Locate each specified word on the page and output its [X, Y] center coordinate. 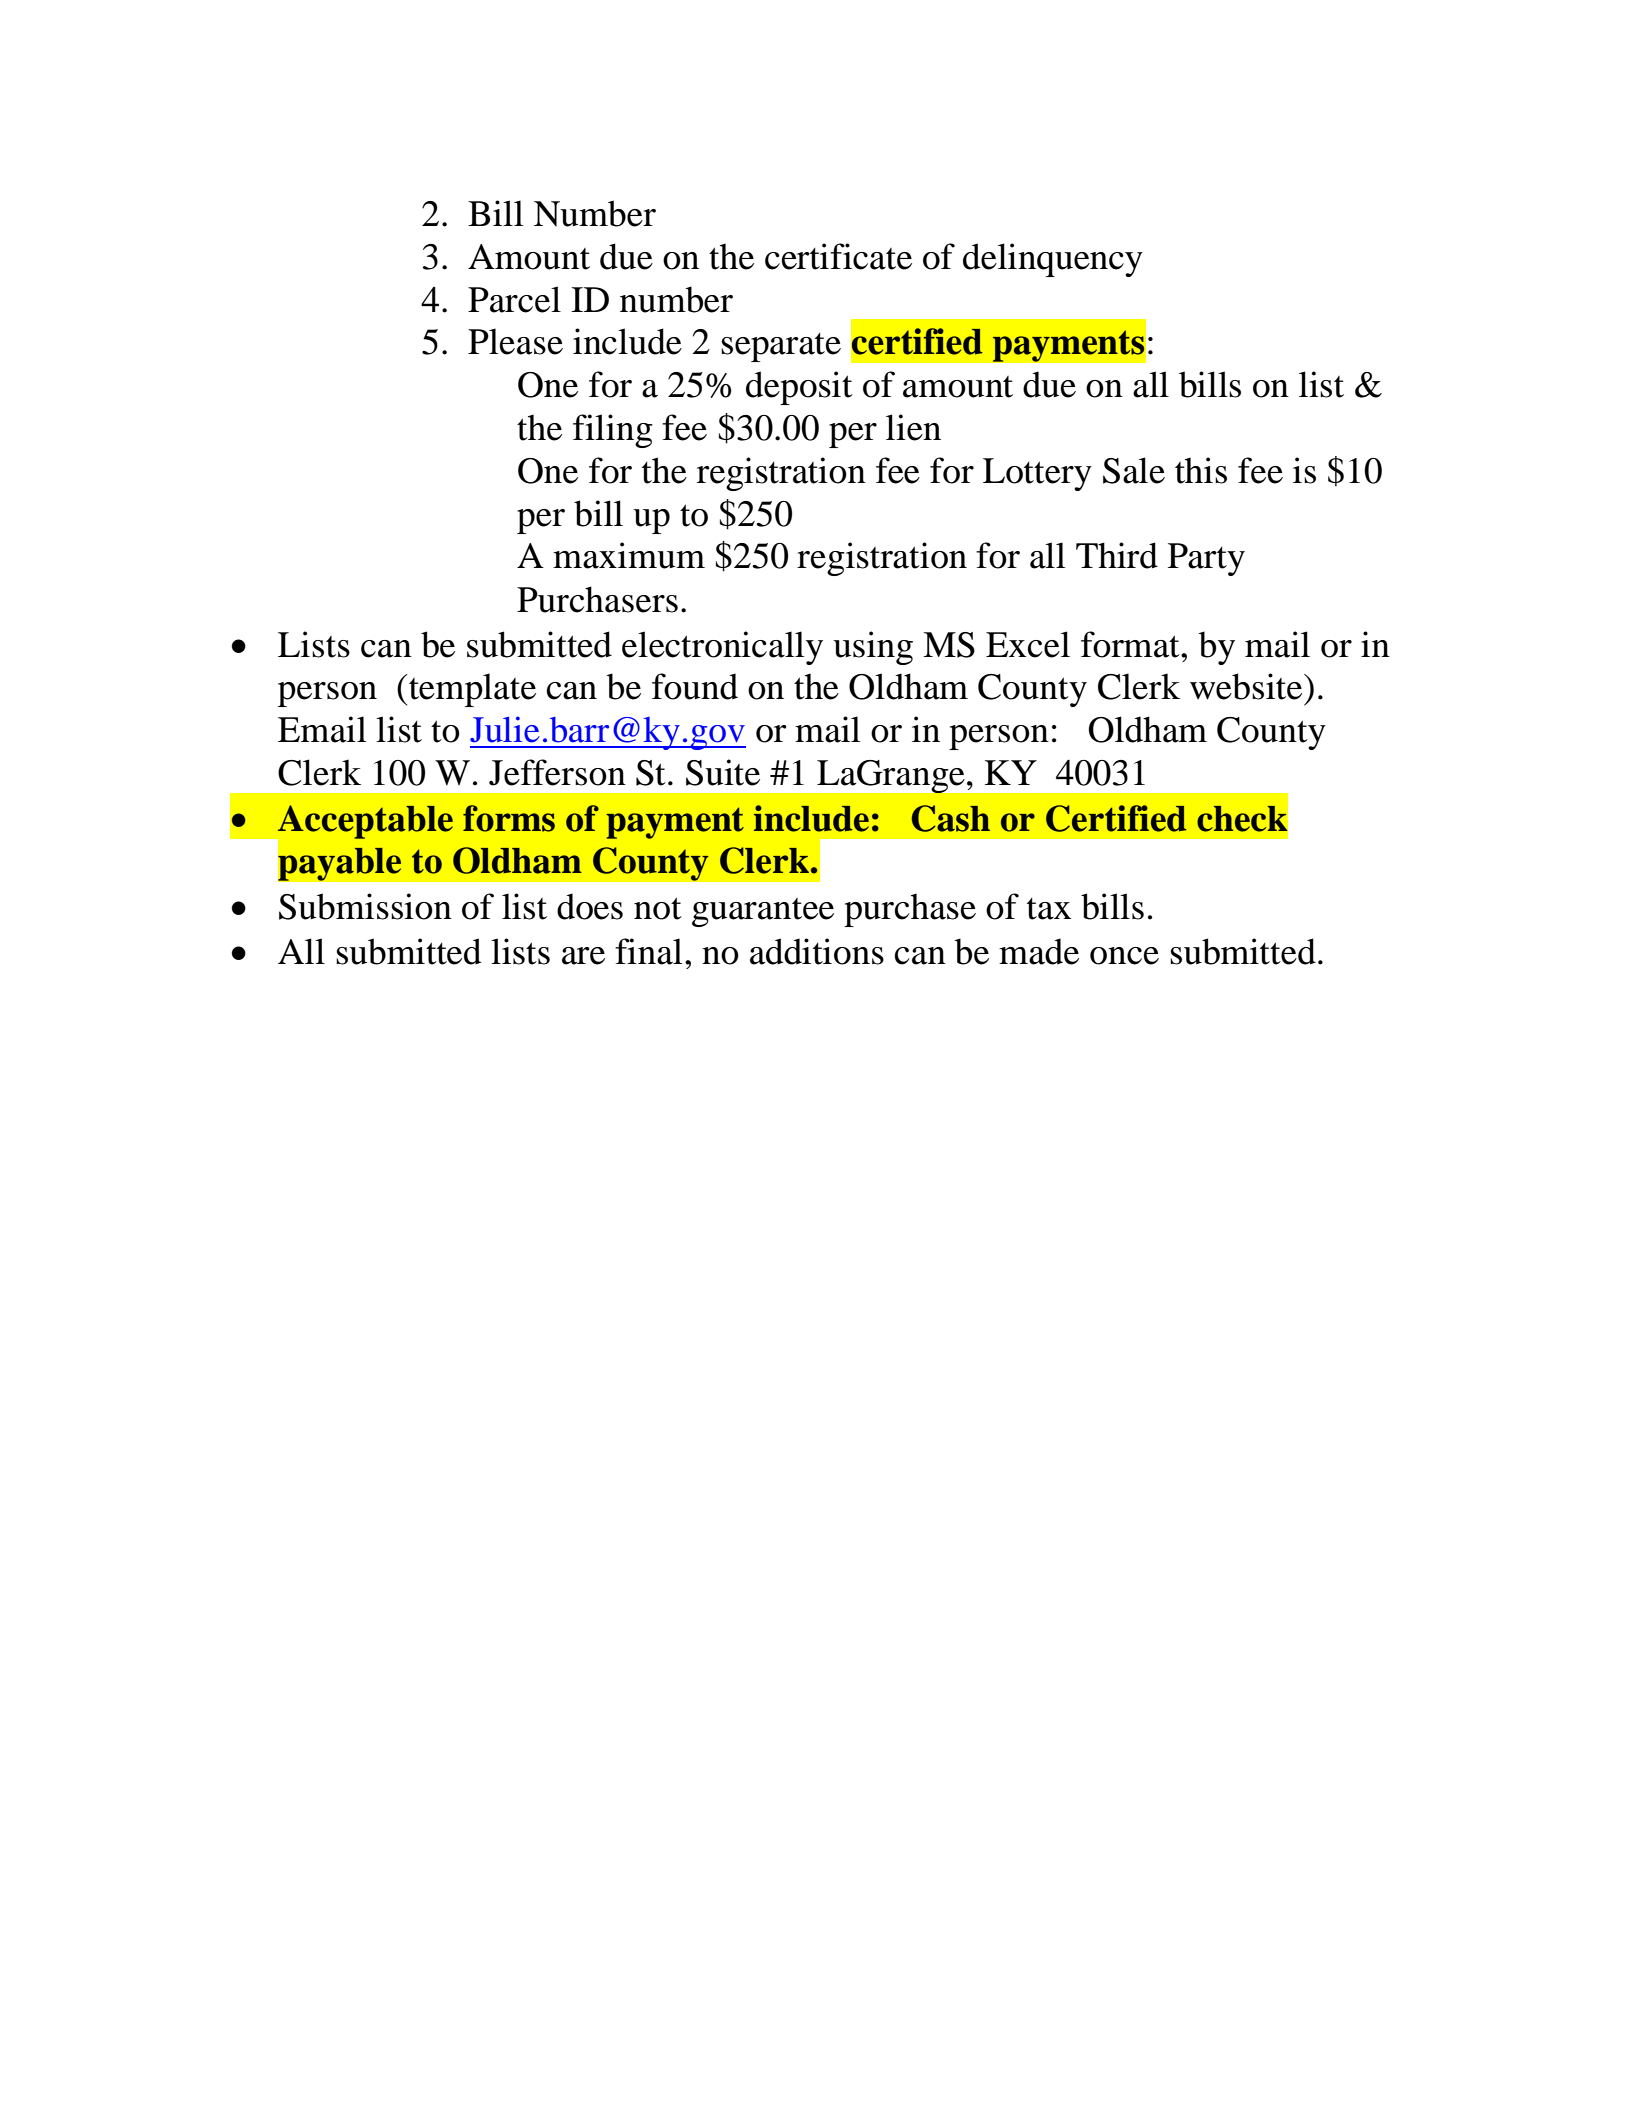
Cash [951, 818]
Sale [1134, 470]
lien [913, 427]
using [873, 648]
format [1131, 644]
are [583, 956]
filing [613, 431]
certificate [838, 256]
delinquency [1053, 260]
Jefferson [557, 772]
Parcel [514, 299]
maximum [629, 555]
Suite [723, 772]
